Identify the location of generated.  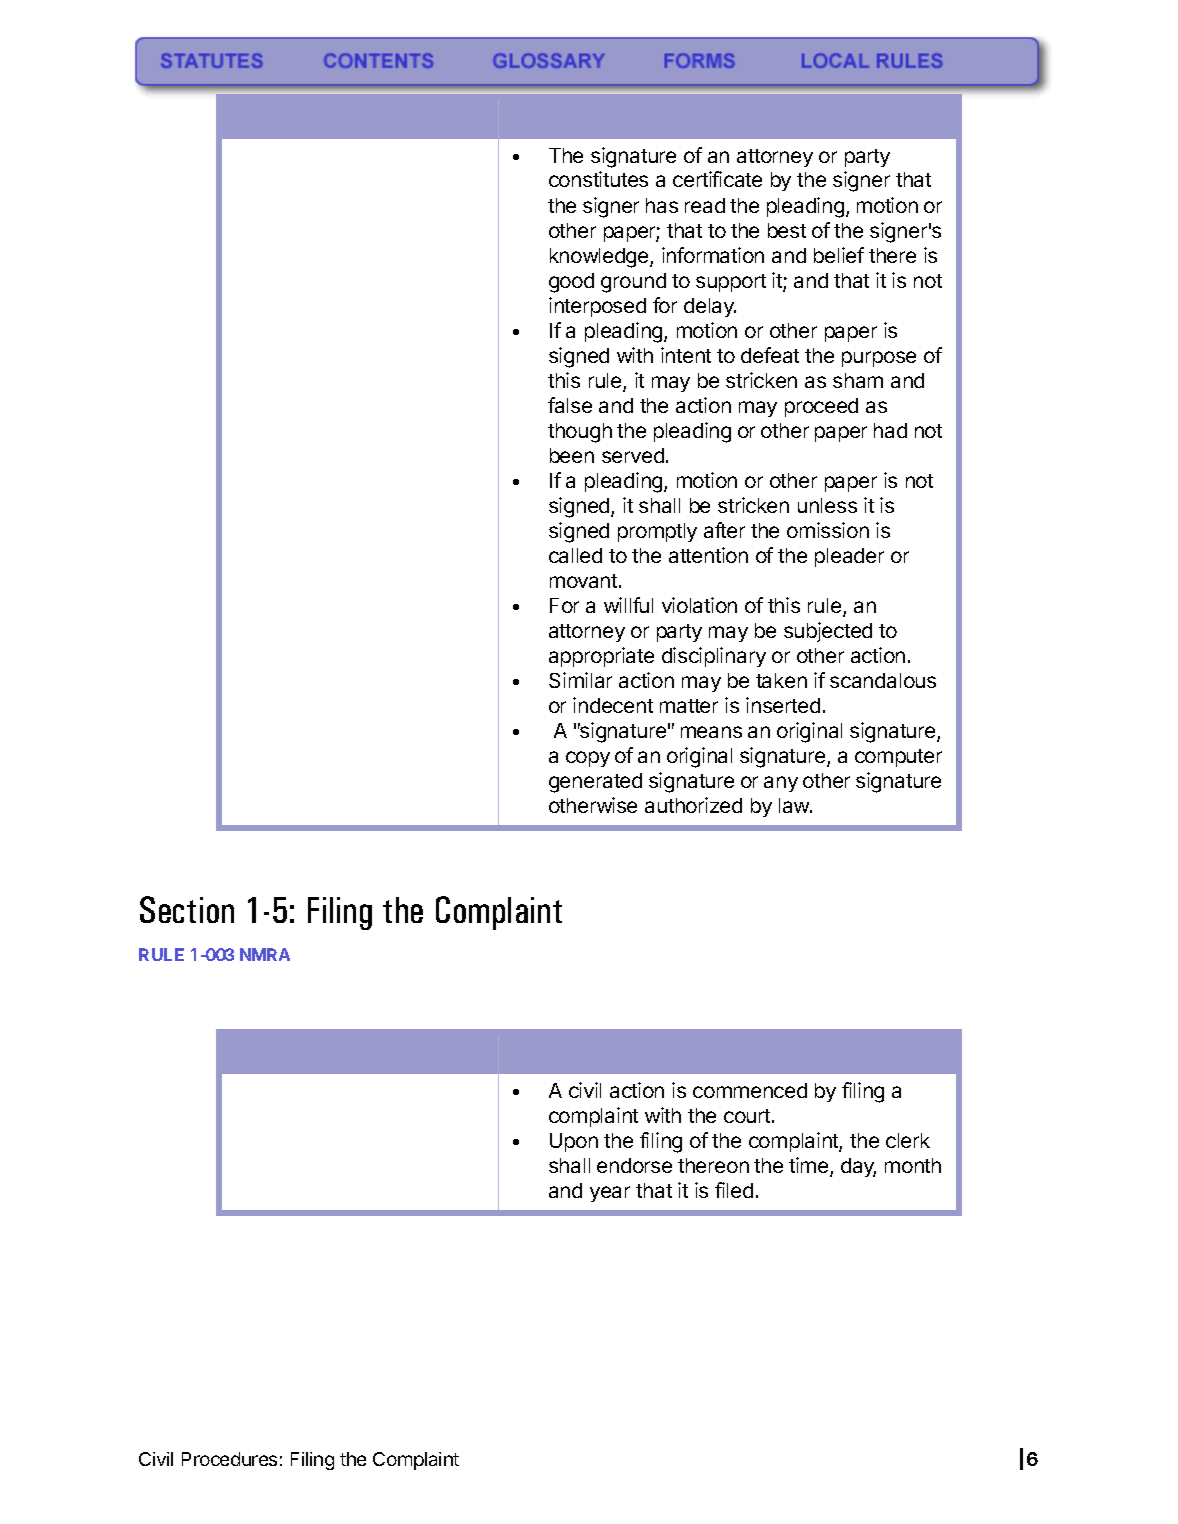
(595, 783).
